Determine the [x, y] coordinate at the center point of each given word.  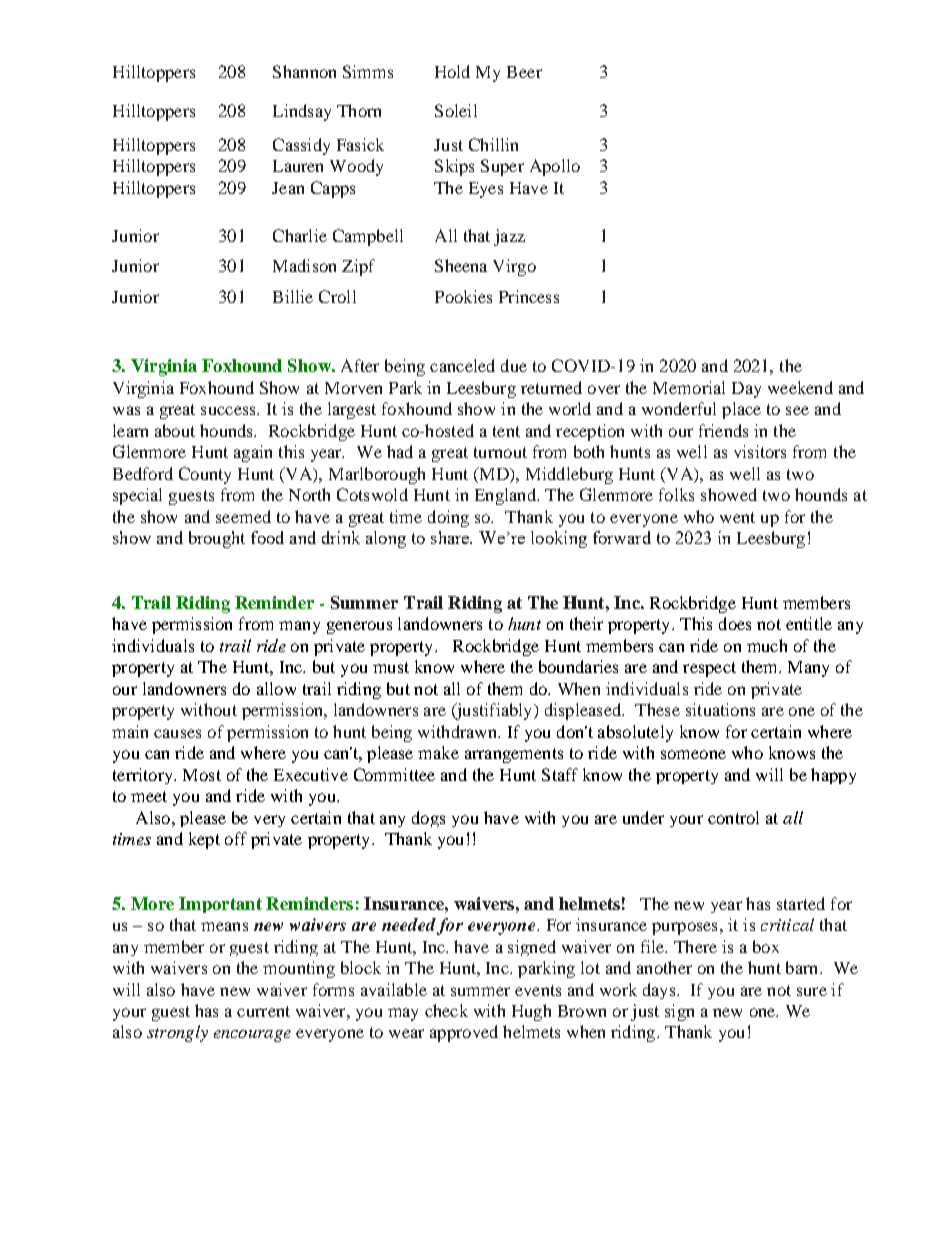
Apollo [555, 167]
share [451, 537]
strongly [177, 1033]
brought [217, 539]
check [446, 1010]
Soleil [456, 110]
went [737, 517]
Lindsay [302, 112]
